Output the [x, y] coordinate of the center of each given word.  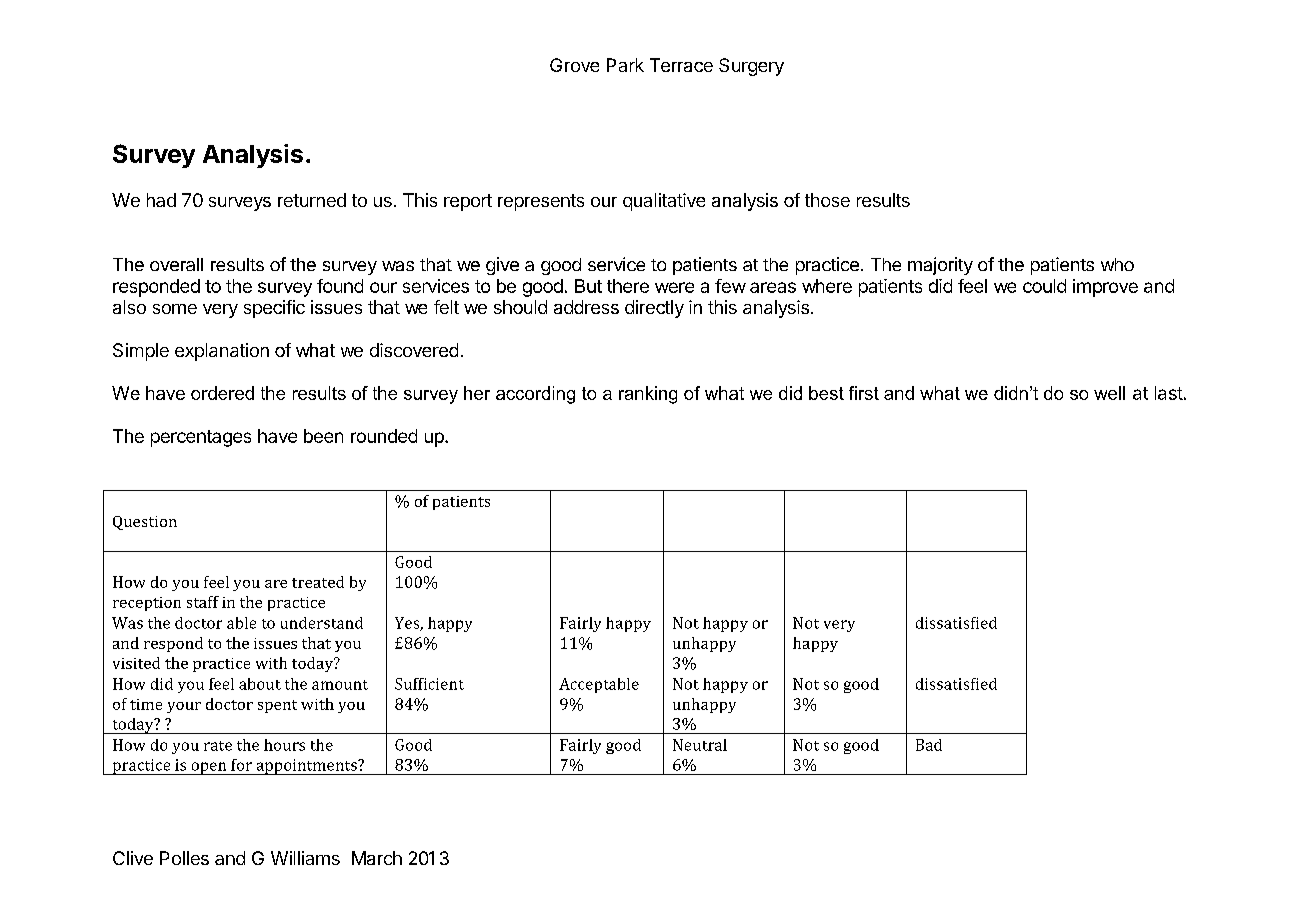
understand [322, 623]
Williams [305, 858]
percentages [201, 438]
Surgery [751, 67]
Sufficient [429, 684]
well [1109, 393]
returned [312, 200]
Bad [929, 745]
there [628, 286]
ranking [648, 395]
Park [625, 65]
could [1044, 286]
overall [176, 264]
